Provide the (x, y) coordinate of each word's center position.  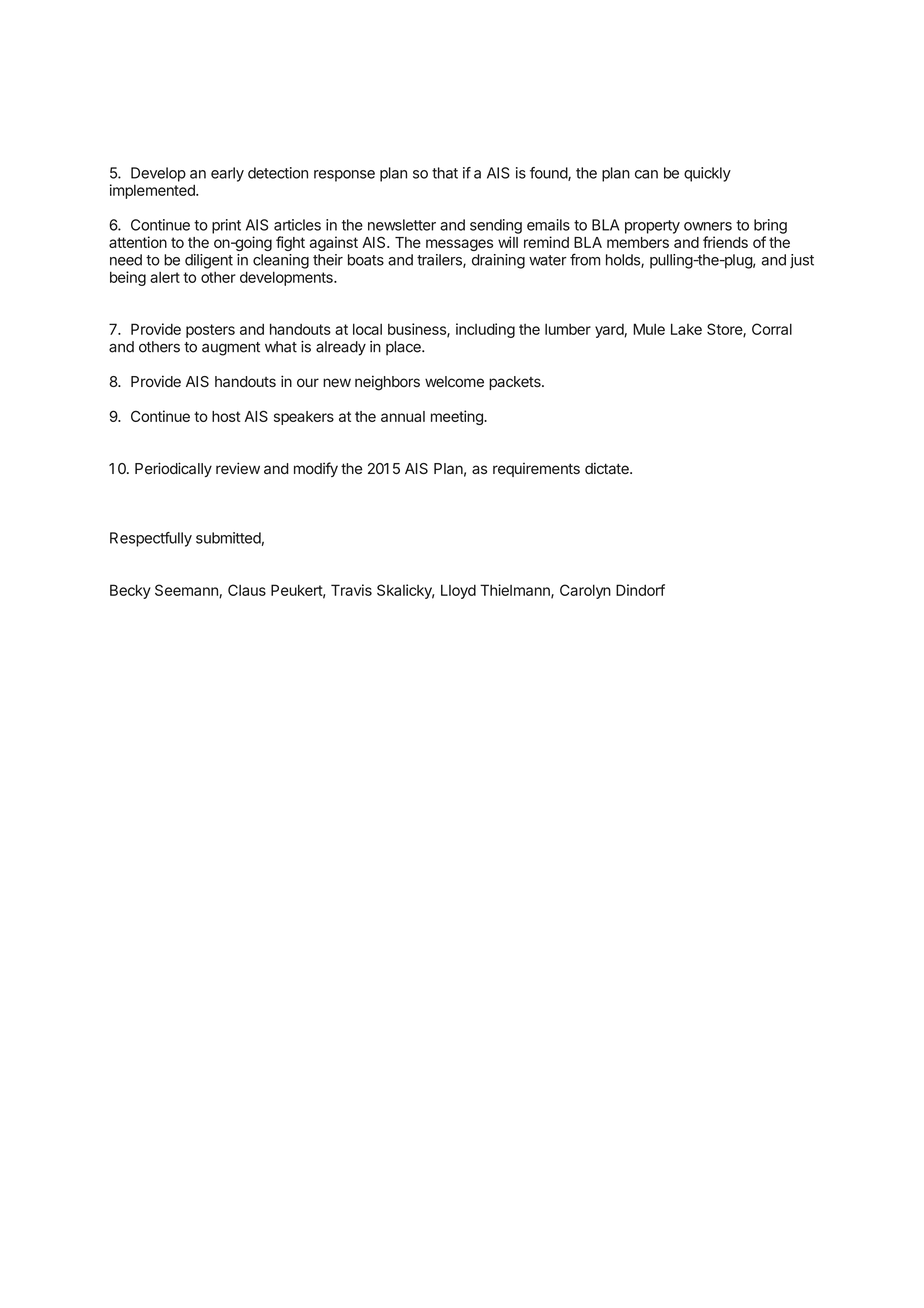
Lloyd (458, 591)
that (445, 173)
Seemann (187, 591)
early (227, 174)
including (485, 330)
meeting (458, 417)
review (238, 468)
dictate (608, 468)
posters (210, 331)
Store (725, 330)
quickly (707, 174)
